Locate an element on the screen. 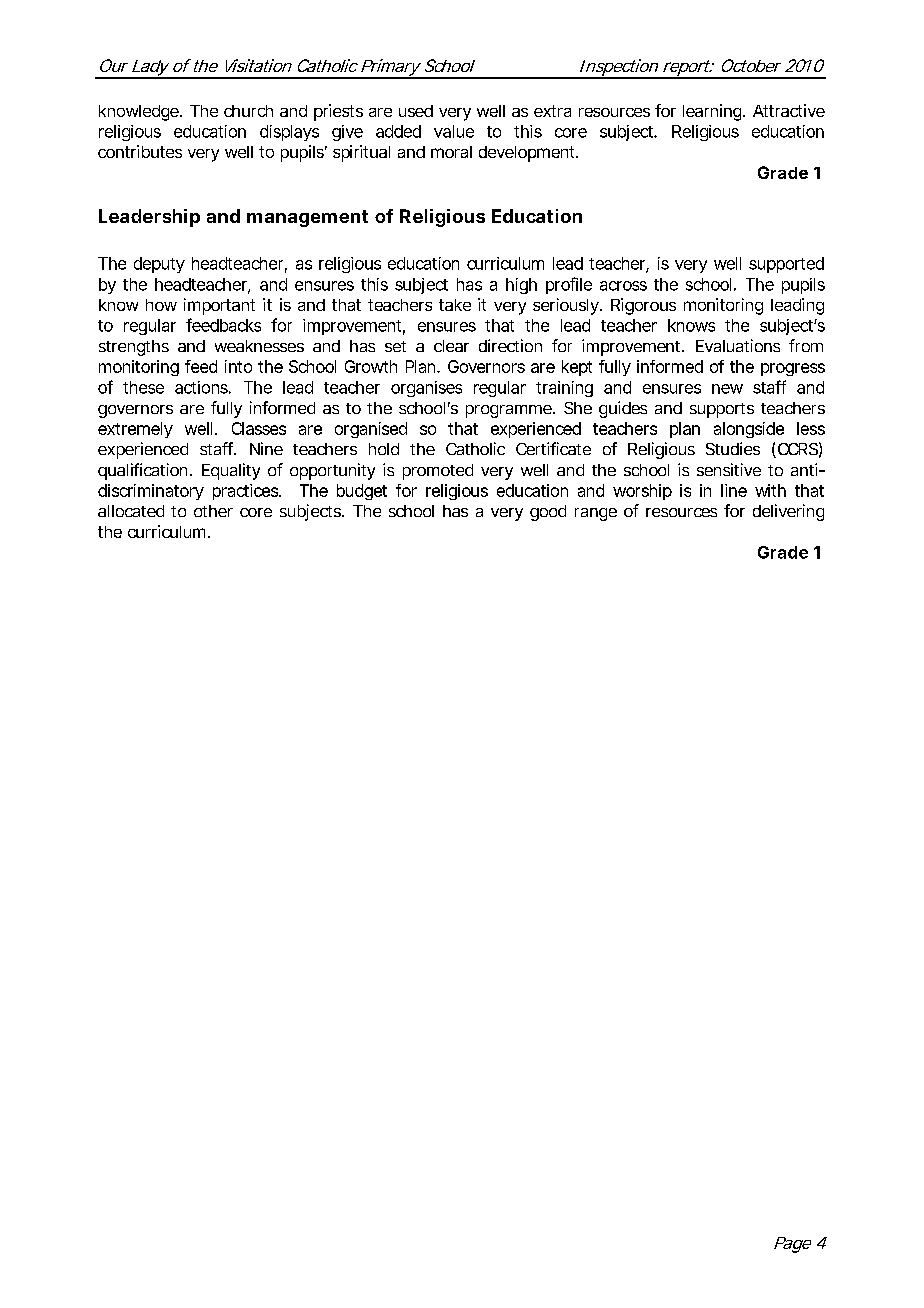  learning is located at coordinates (713, 112).
